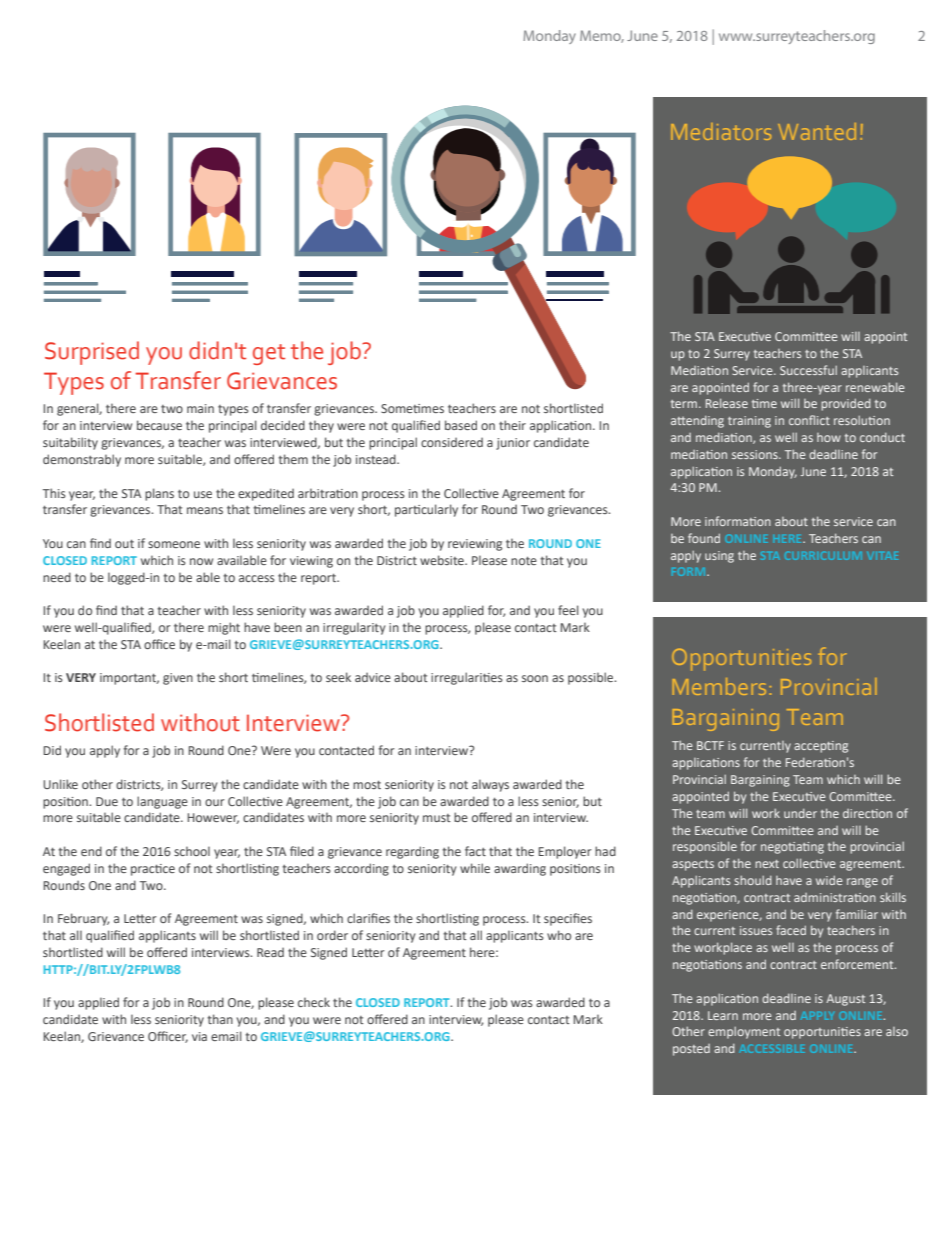  Describe the element at coordinates (808, 370) in the screenshot. I see `Successful` at that location.
